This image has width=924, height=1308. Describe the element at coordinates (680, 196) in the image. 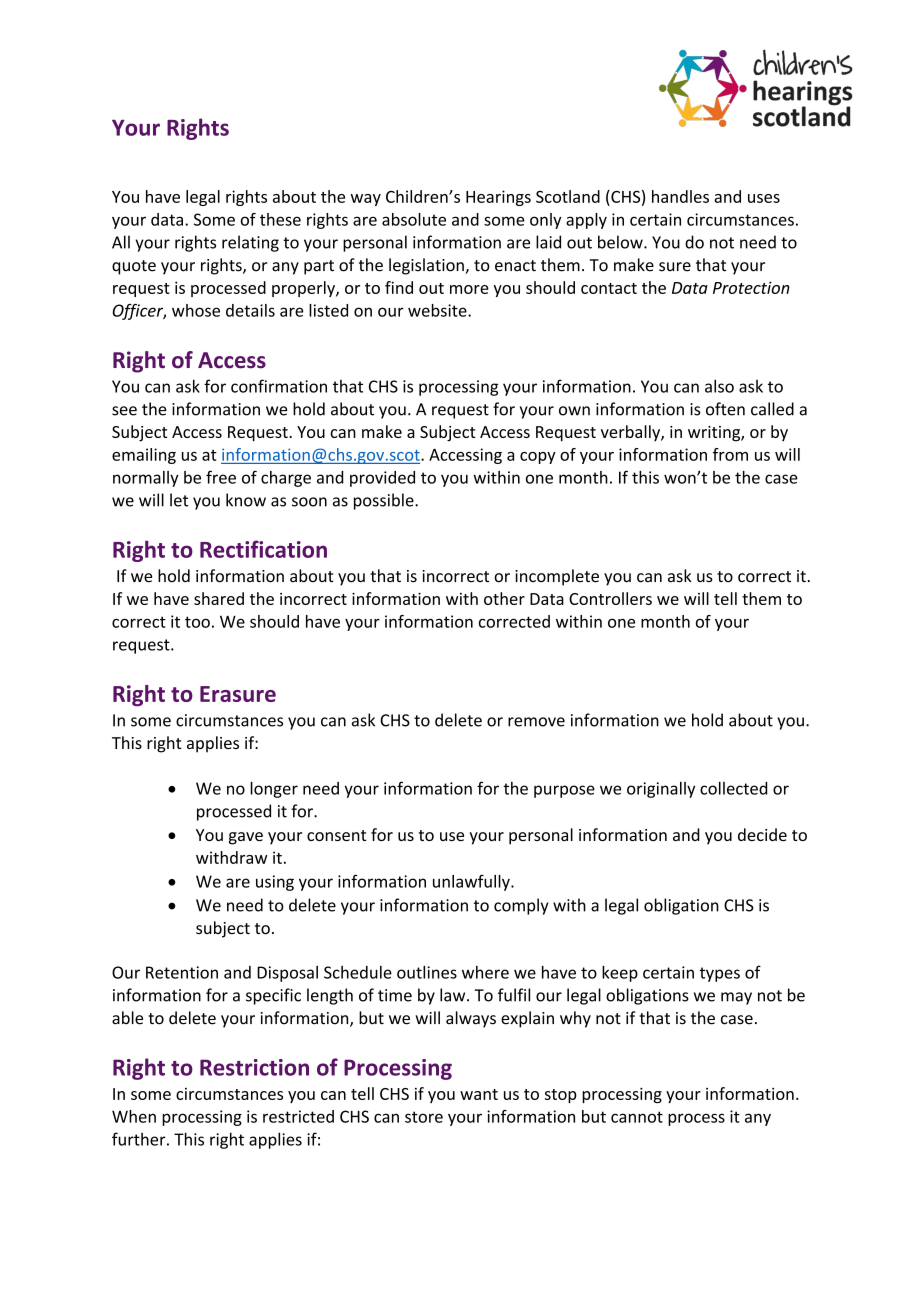

I see `handles` at that location.
